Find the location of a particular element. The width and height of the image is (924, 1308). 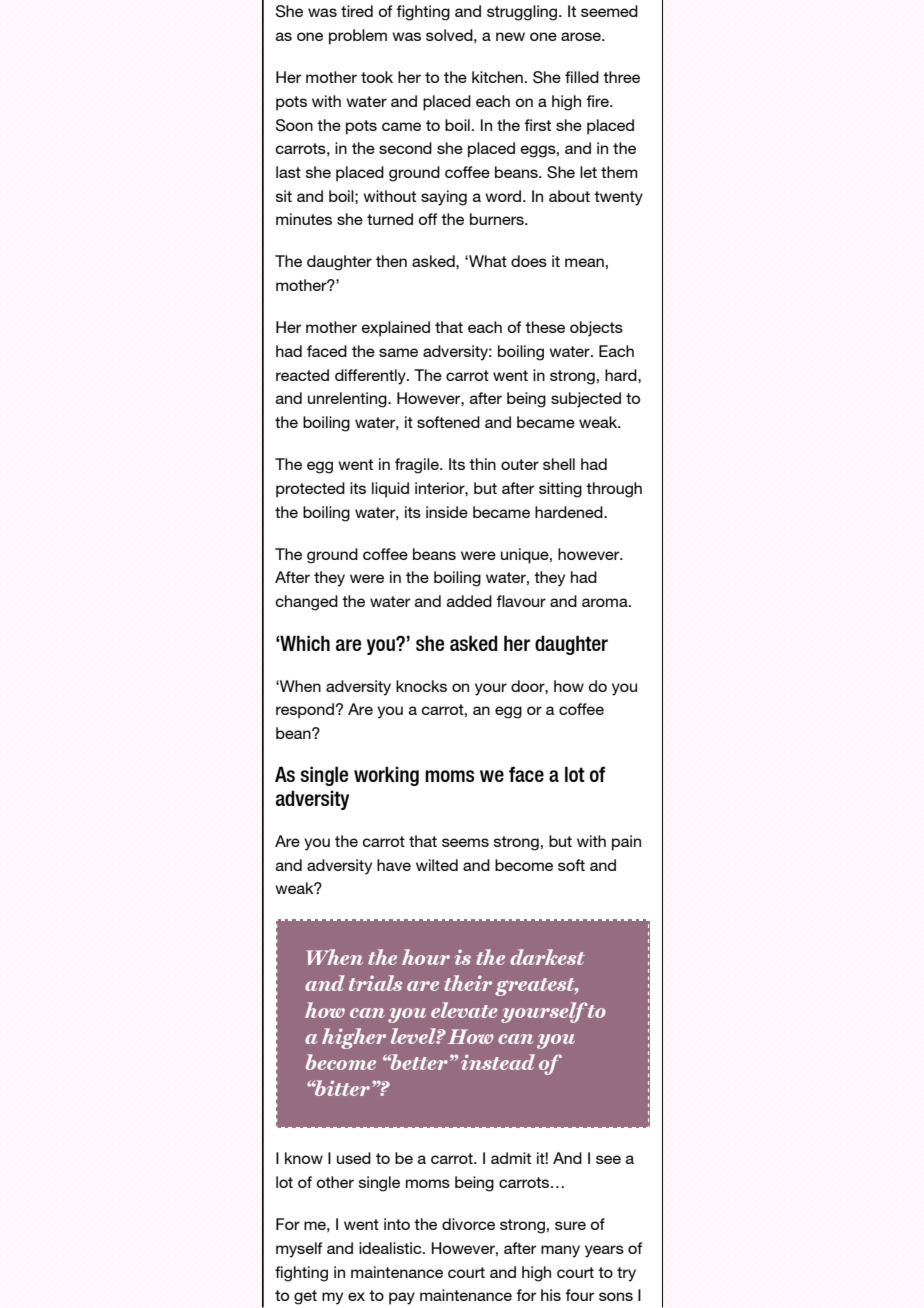

changed is located at coordinates (307, 603).
